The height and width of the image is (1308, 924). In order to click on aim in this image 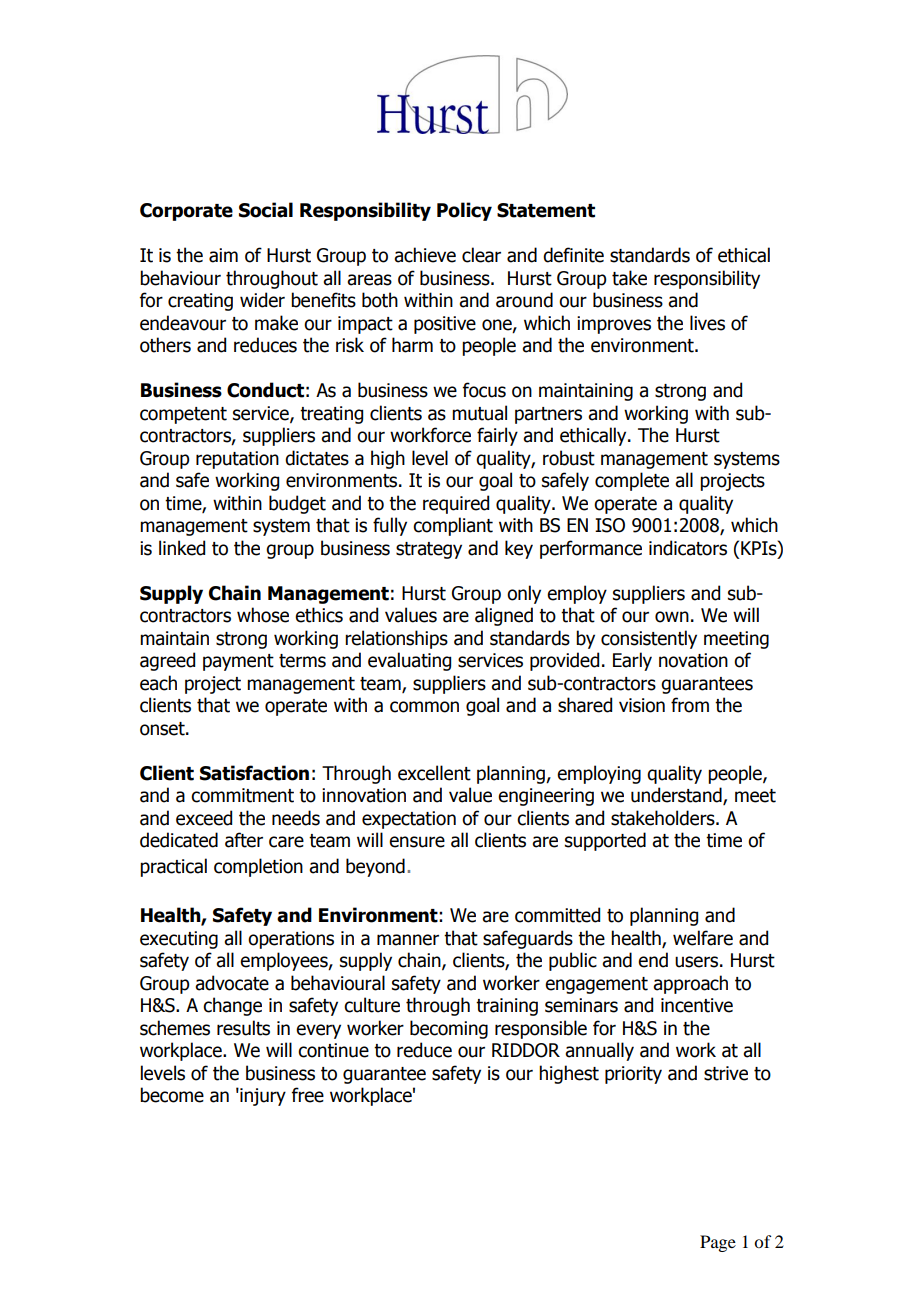, I will do `click(223, 255)`.
